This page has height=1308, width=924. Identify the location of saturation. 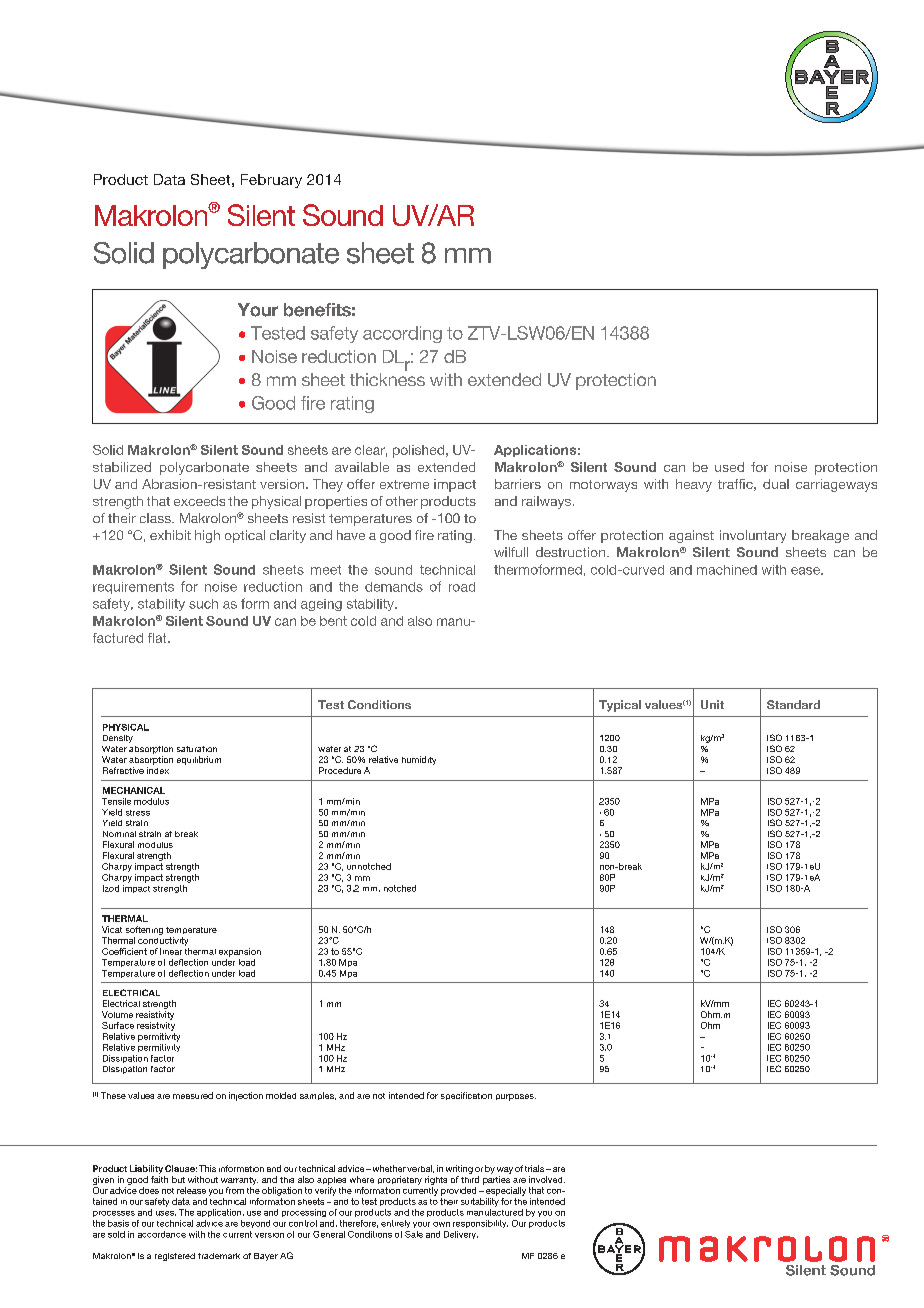
(197, 749).
